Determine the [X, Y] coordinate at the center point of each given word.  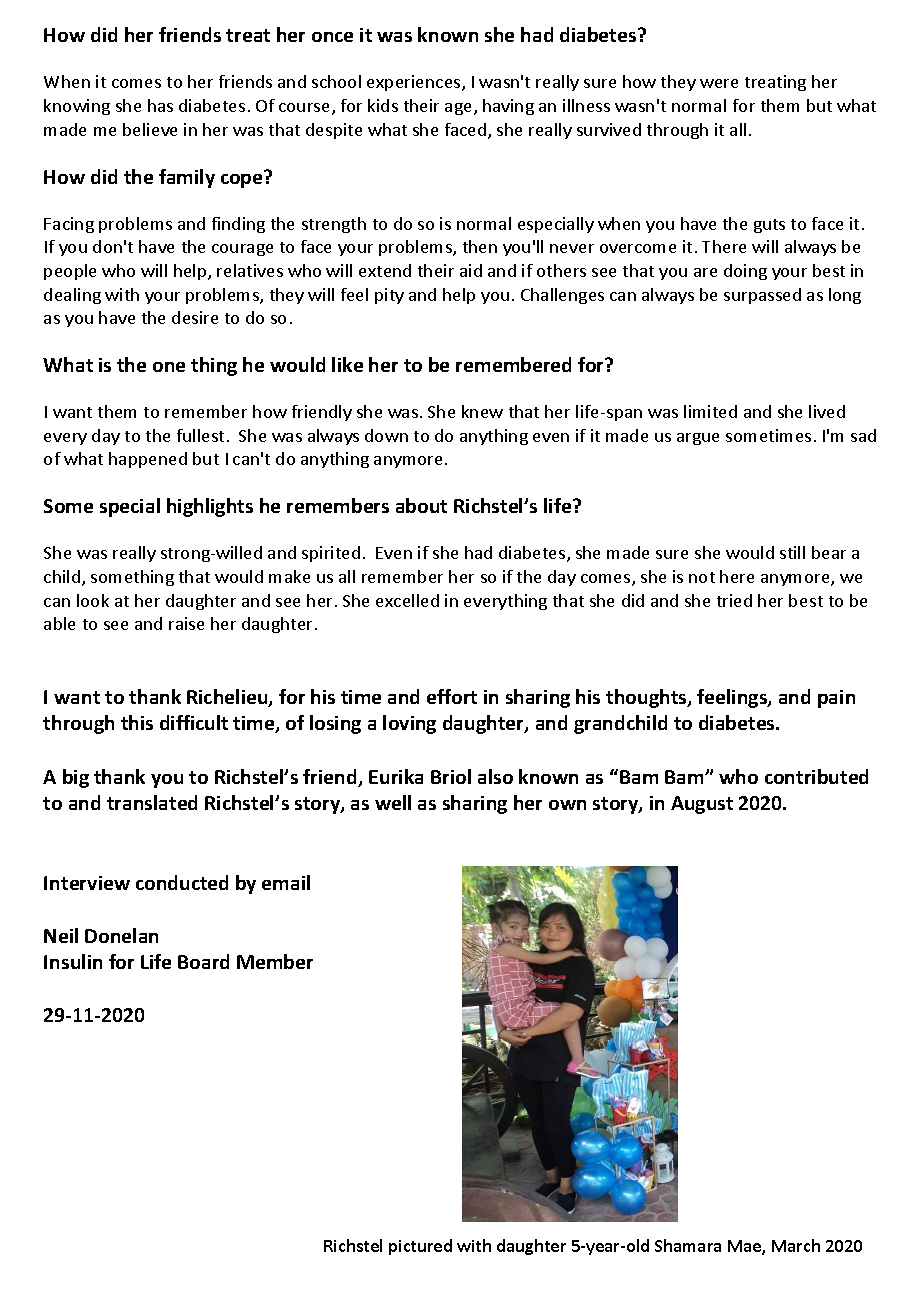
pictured [420, 1247]
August [702, 805]
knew [482, 411]
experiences [415, 83]
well [393, 802]
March [796, 1245]
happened [148, 460]
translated [152, 802]
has [160, 105]
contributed [816, 776]
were [719, 83]
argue [698, 439]
